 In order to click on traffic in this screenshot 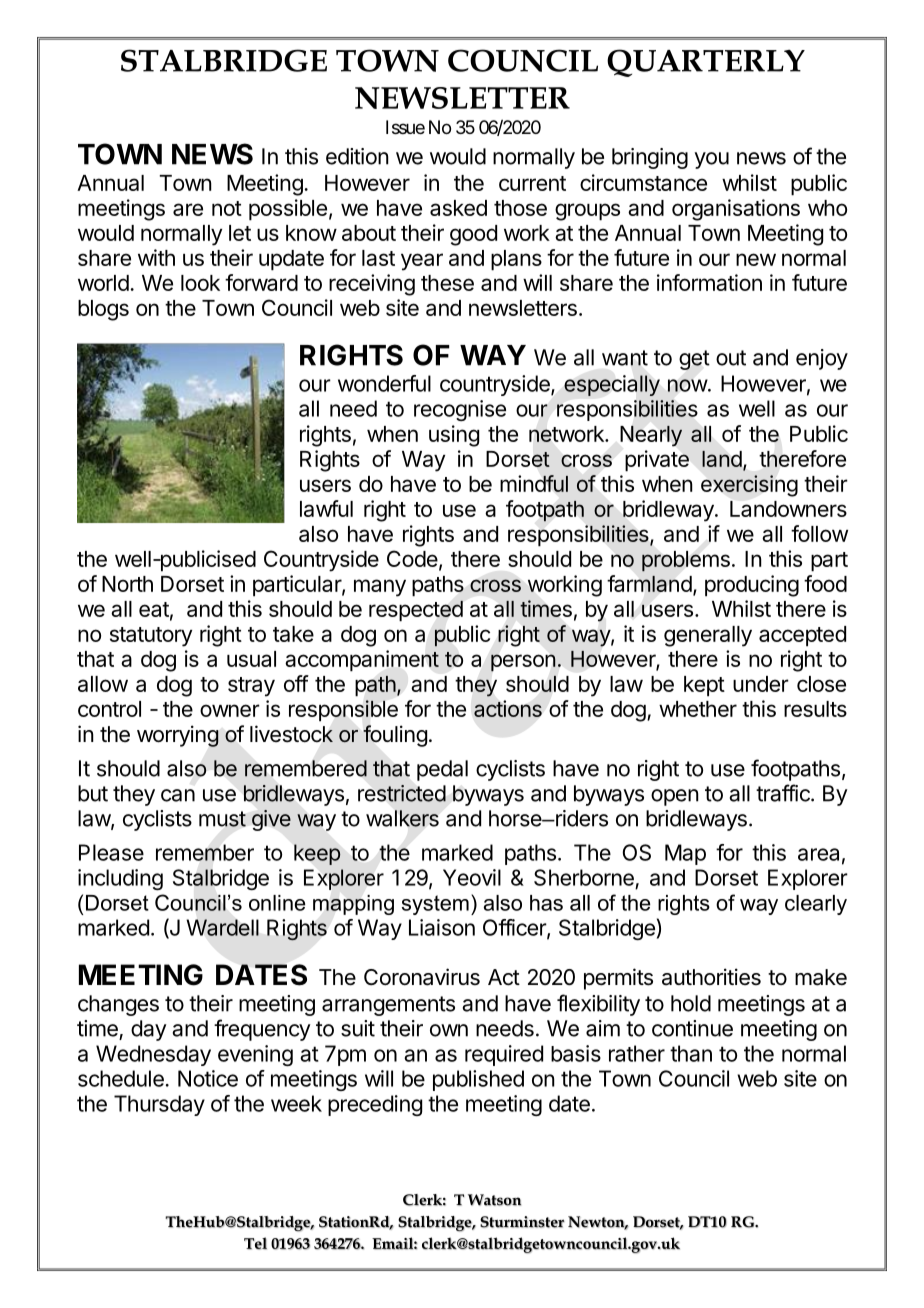, I will do `click(784, 793)`.
